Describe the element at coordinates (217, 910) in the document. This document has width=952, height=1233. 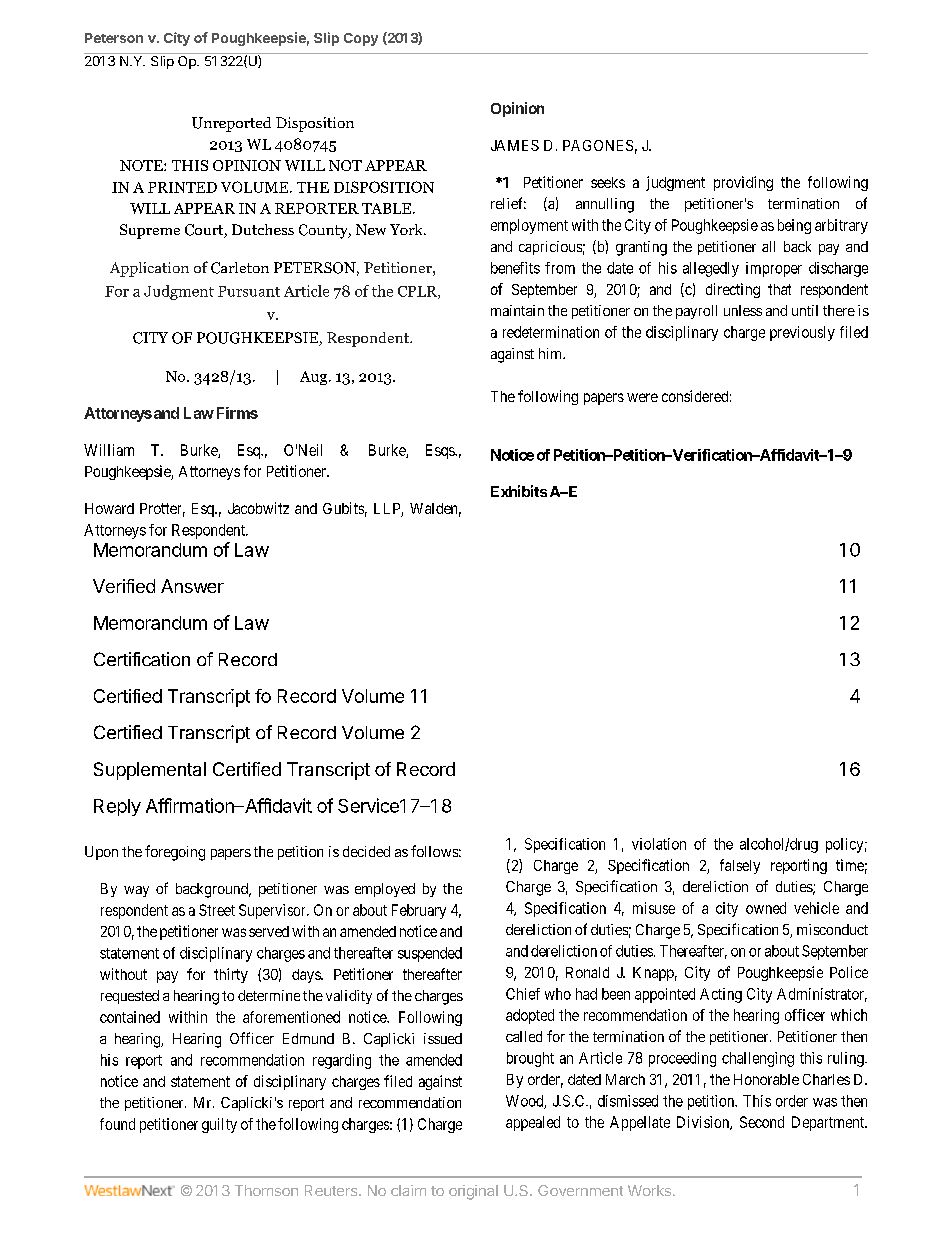
I see `Street` at that location.
